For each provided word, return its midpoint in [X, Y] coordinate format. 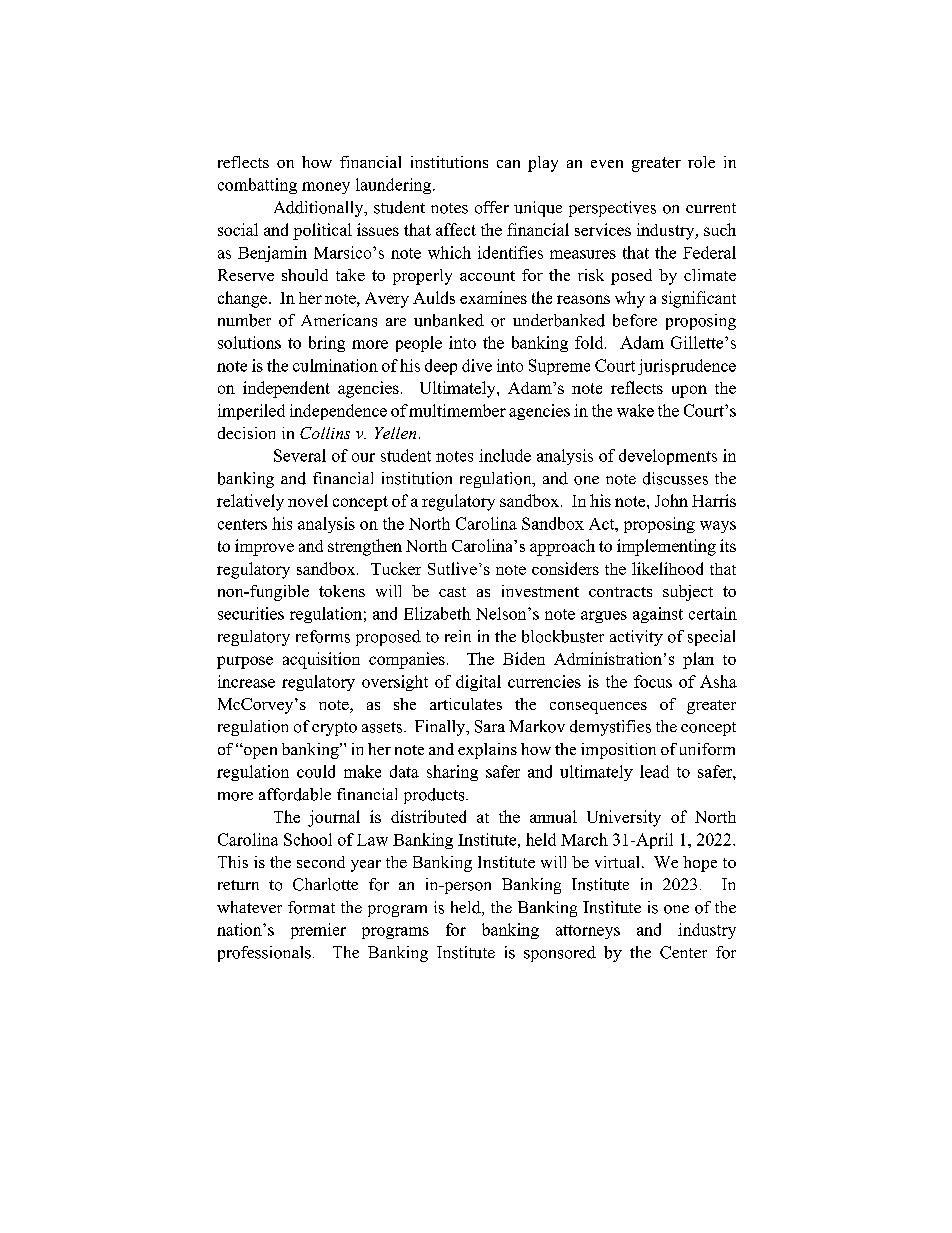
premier [318, 931]
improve [264, 547]
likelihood [667, 568]
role [701, 162]
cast [452, 592]
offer [492, 207]
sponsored [560, 954]
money [326, 188]
